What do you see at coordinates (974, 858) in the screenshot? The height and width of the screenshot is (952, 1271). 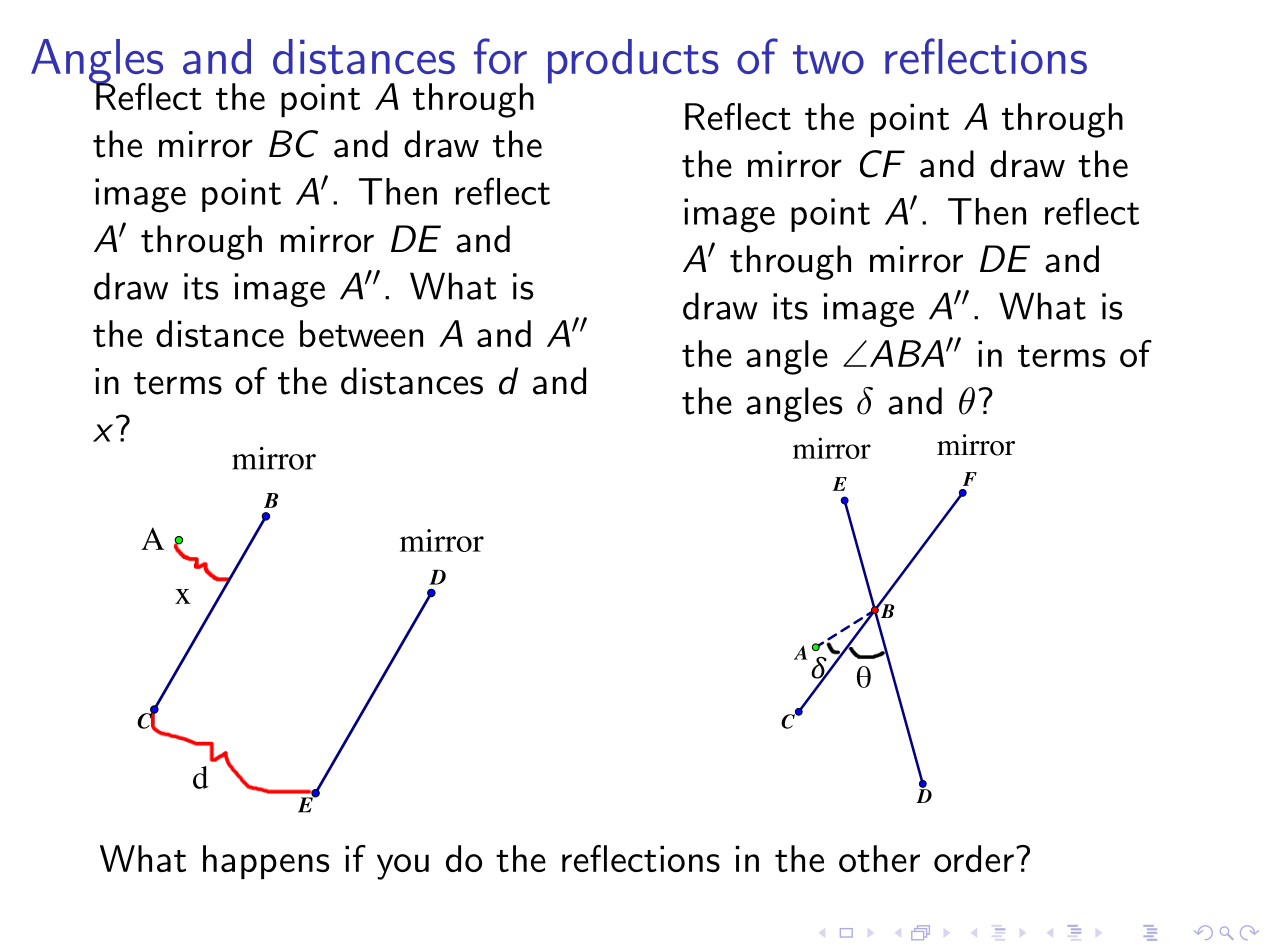 I see `order` at bounding box center [974, 858].
